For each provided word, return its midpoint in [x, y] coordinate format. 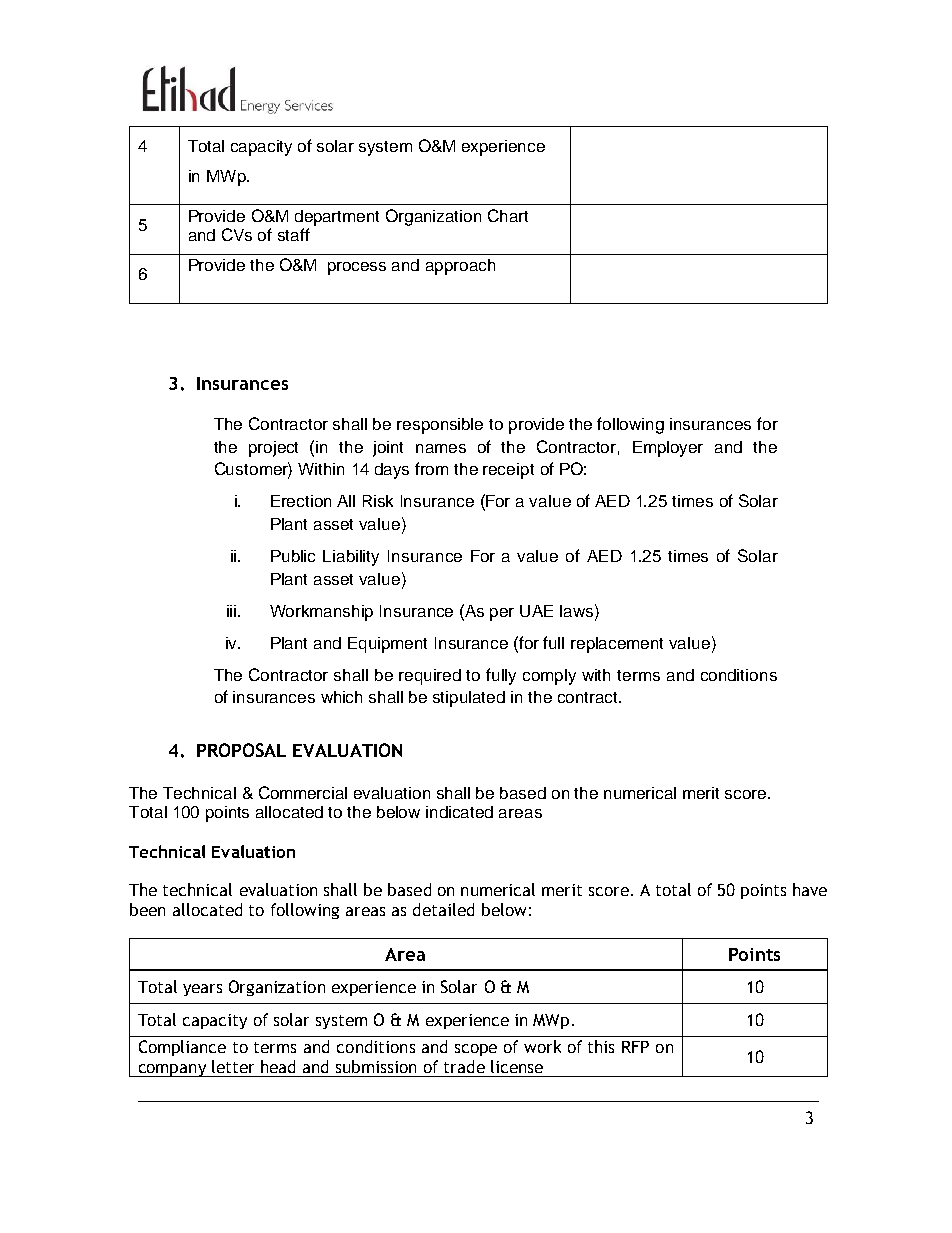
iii [231, 611]
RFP [635, 1047]
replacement [617, 645]
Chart [508, 215]
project [273, 449]
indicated [459, 812]
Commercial [303, 792]
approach [460, 267]
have [810, 889]
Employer [668, 449]
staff [294, 234]
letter [233, 1066]
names [441, 448]
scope [476, 1050]
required [430, 677]
